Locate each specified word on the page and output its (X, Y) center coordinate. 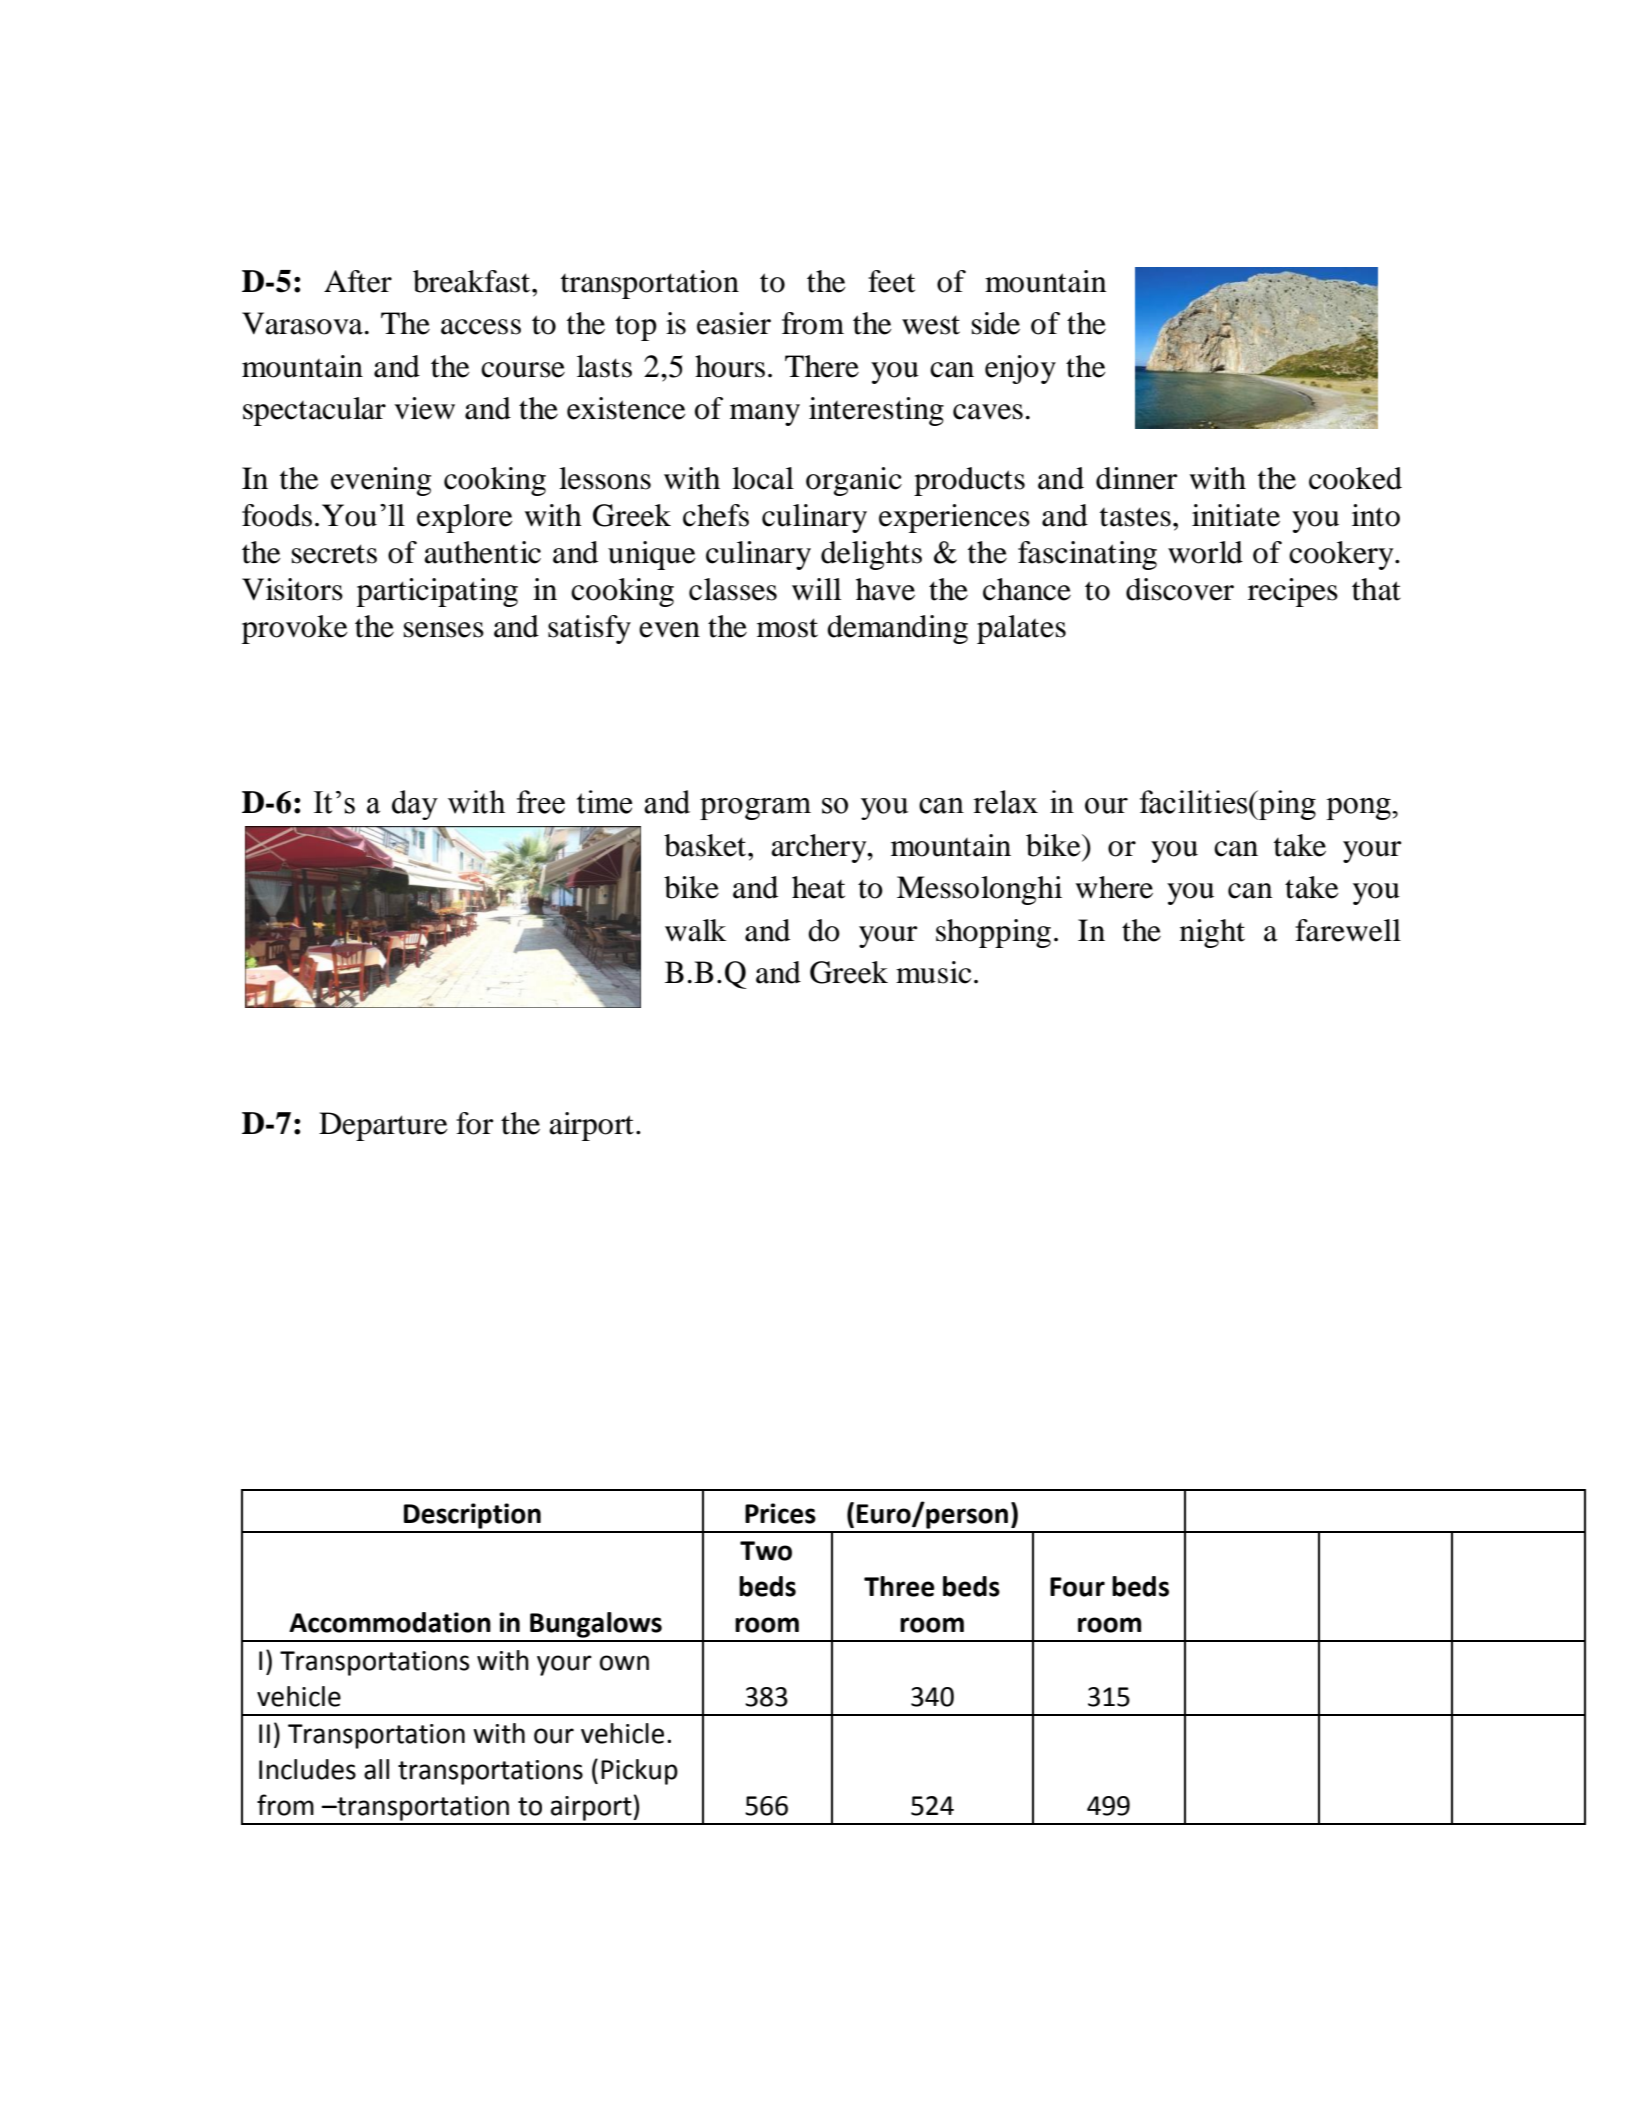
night (1212, 933)
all (376, 1769)
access (481, 327)
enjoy (1020, 369)
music (934, 972)
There (822, 366)
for (474, 1123)
